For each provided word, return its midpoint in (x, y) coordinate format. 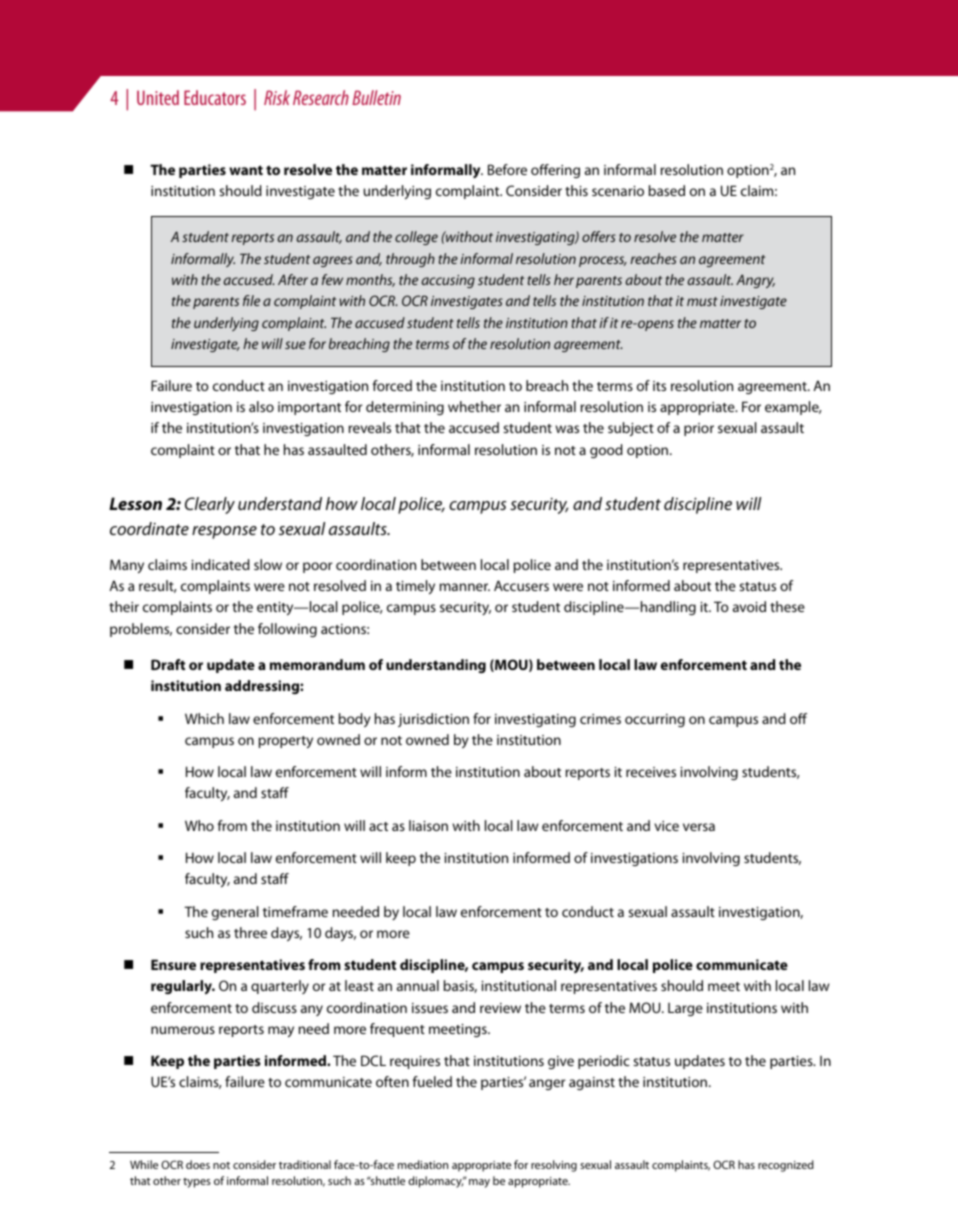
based (667, 190)
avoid (749, 606)
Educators (215, 97)
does (198, 1164)
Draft (168, 664)
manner (465, 587)
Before (507, 169)
